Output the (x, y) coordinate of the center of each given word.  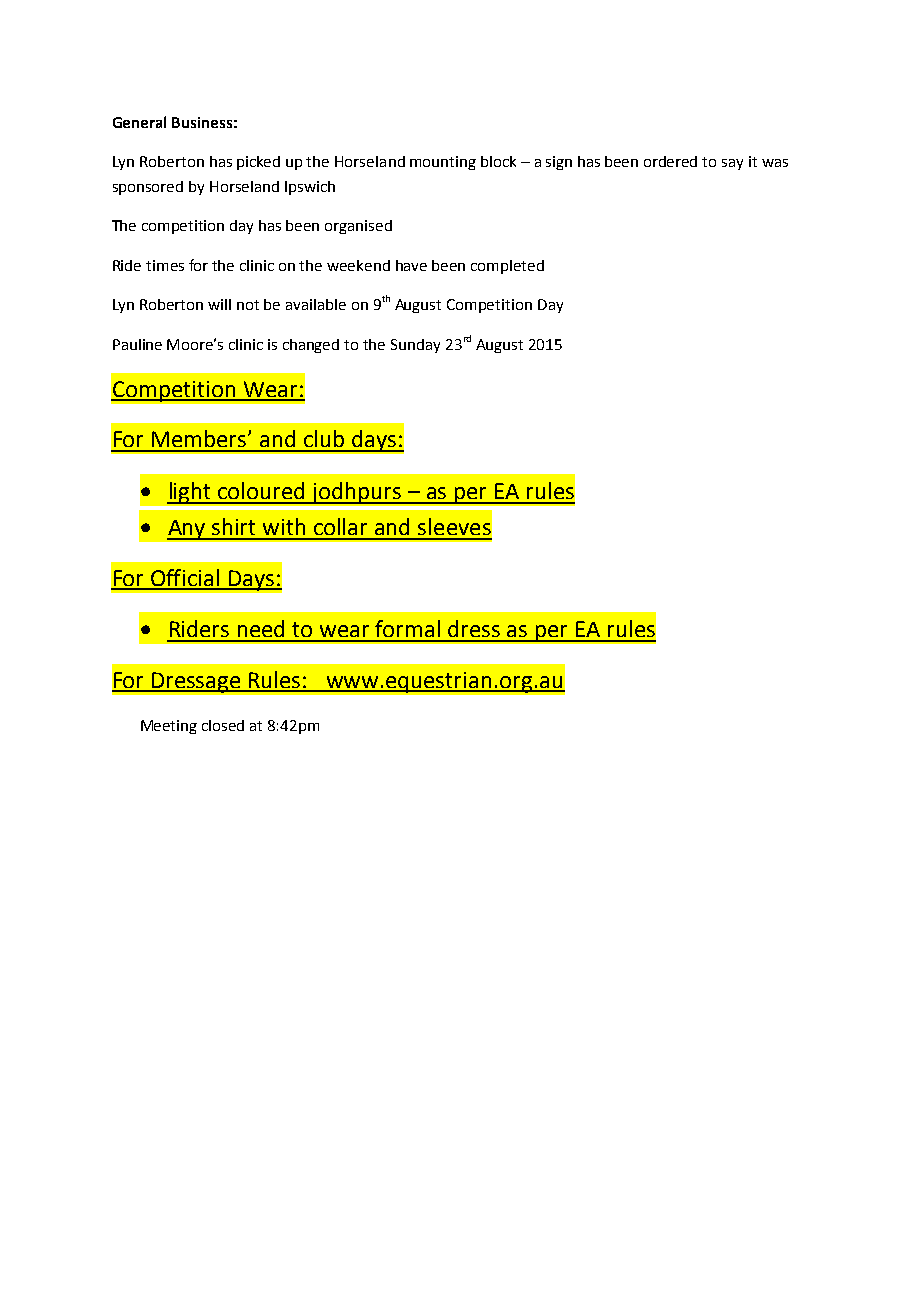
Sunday (415, 346)
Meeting (169, 727)
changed (311, 346)
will (219, 304)
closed (223, 725)
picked (258, 163)
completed (507, 267)
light (190, 493)
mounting (443, 163)
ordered (670, 161)
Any (187, 530)
